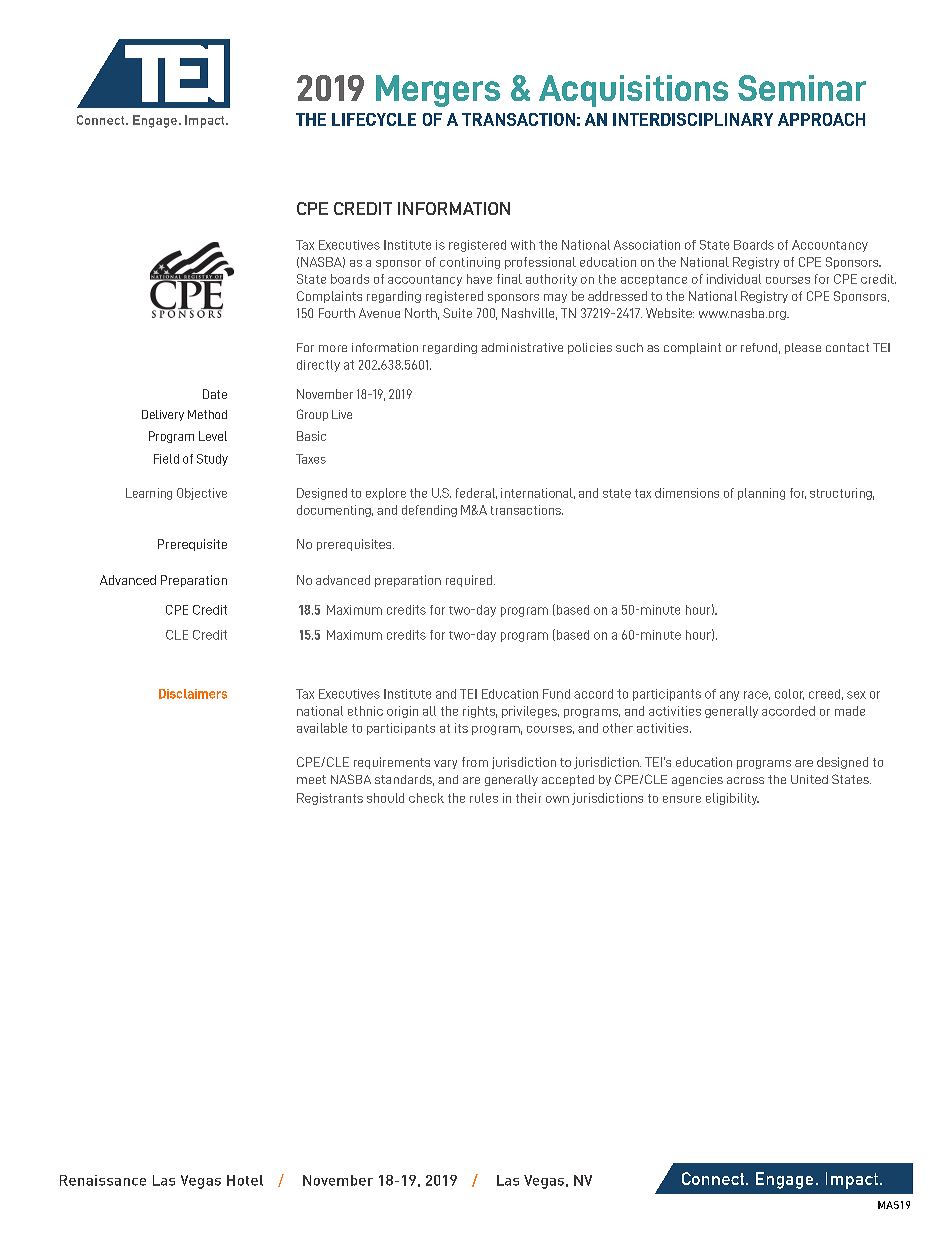 Image resolution: width=952 pixels, height=1233 pixels. I want to click on LIFECYCLE, so click(374, 119).
